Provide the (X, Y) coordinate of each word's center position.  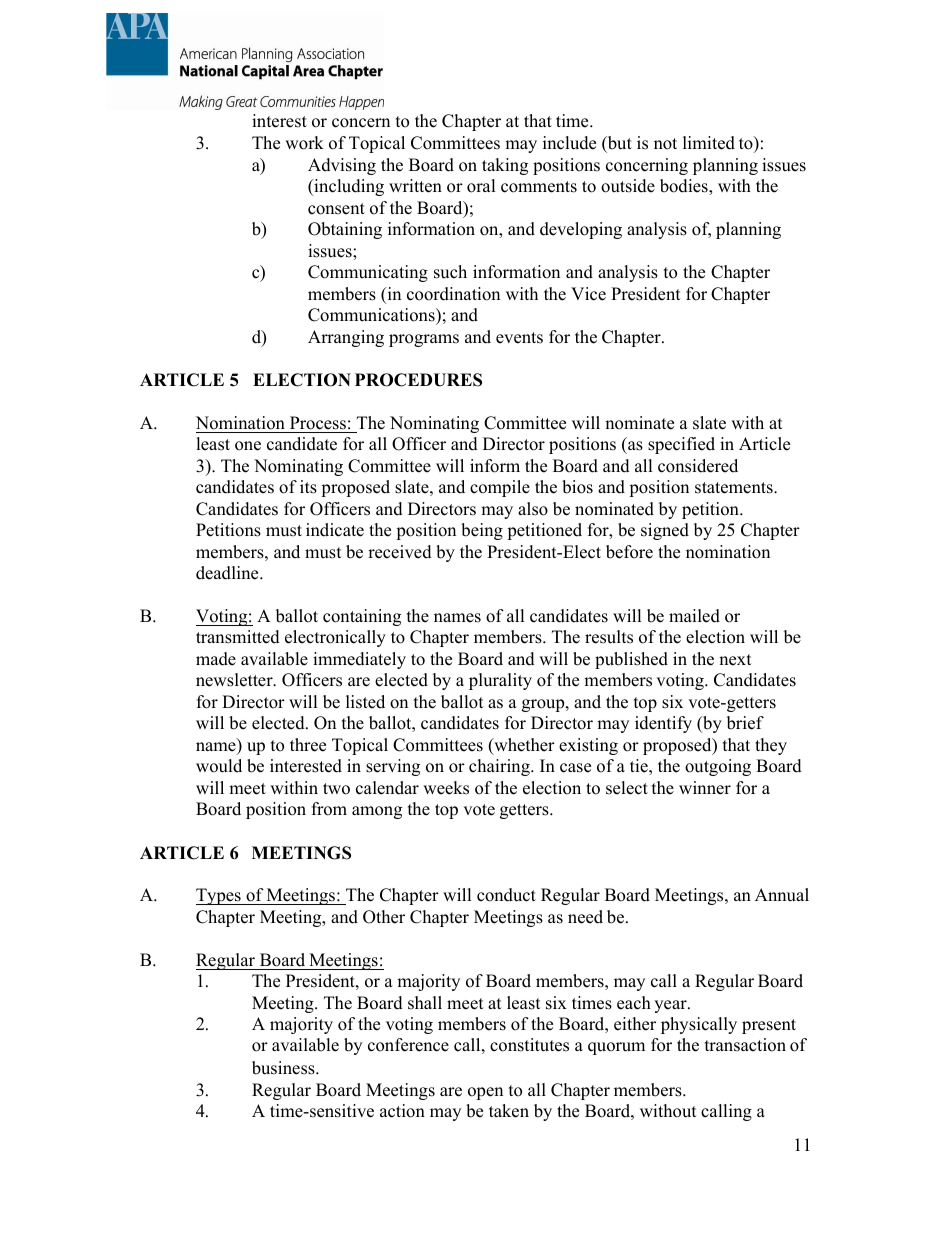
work (304, 143)
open (485, 1093)
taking (505, 166)
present (769, 1026)
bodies (685, 187)
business (284, 1068)
